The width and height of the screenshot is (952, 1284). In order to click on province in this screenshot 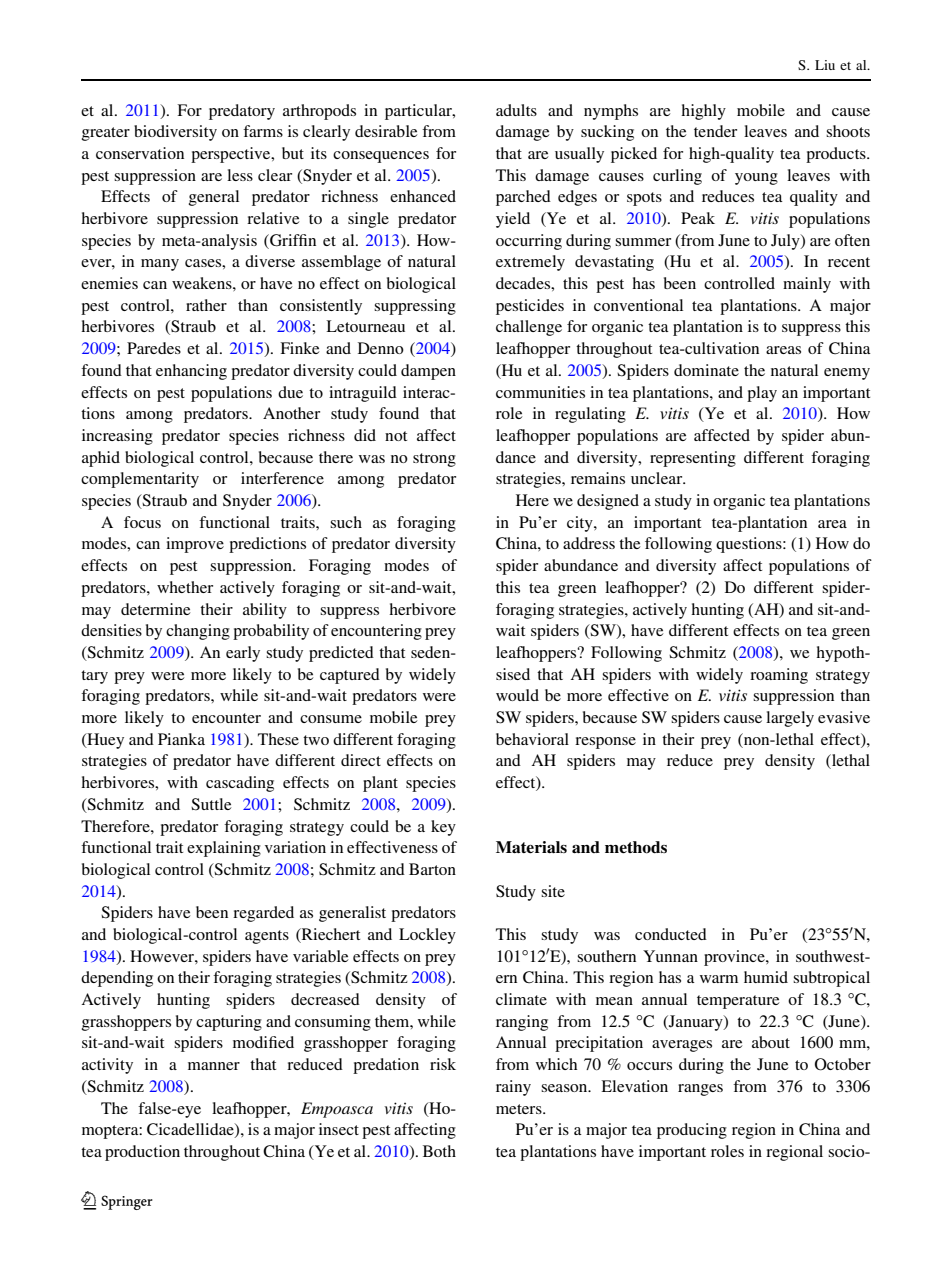, I will do `click(735, 958)`.
